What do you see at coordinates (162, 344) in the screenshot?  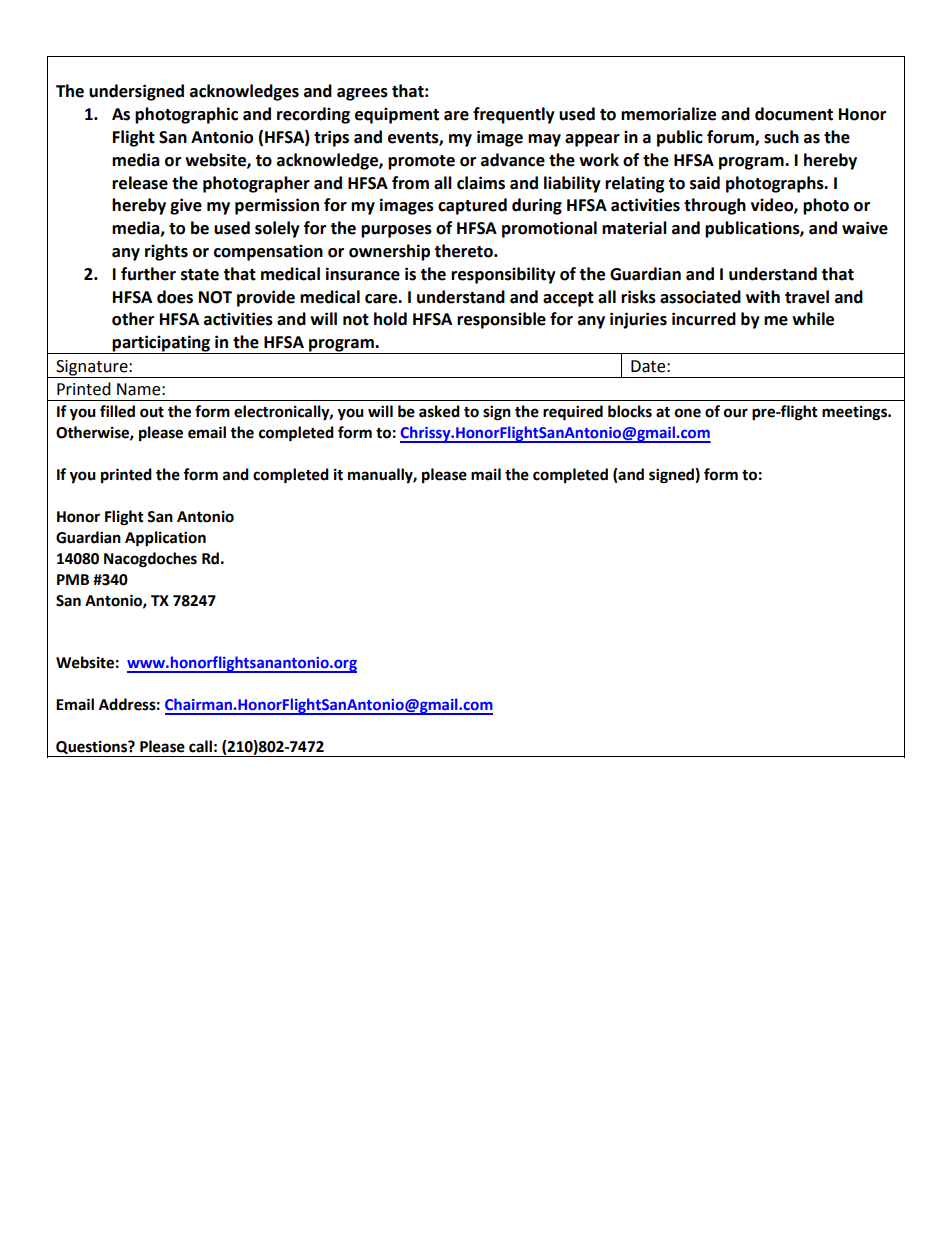 I see `participating` at bounding box center [162, 344].
